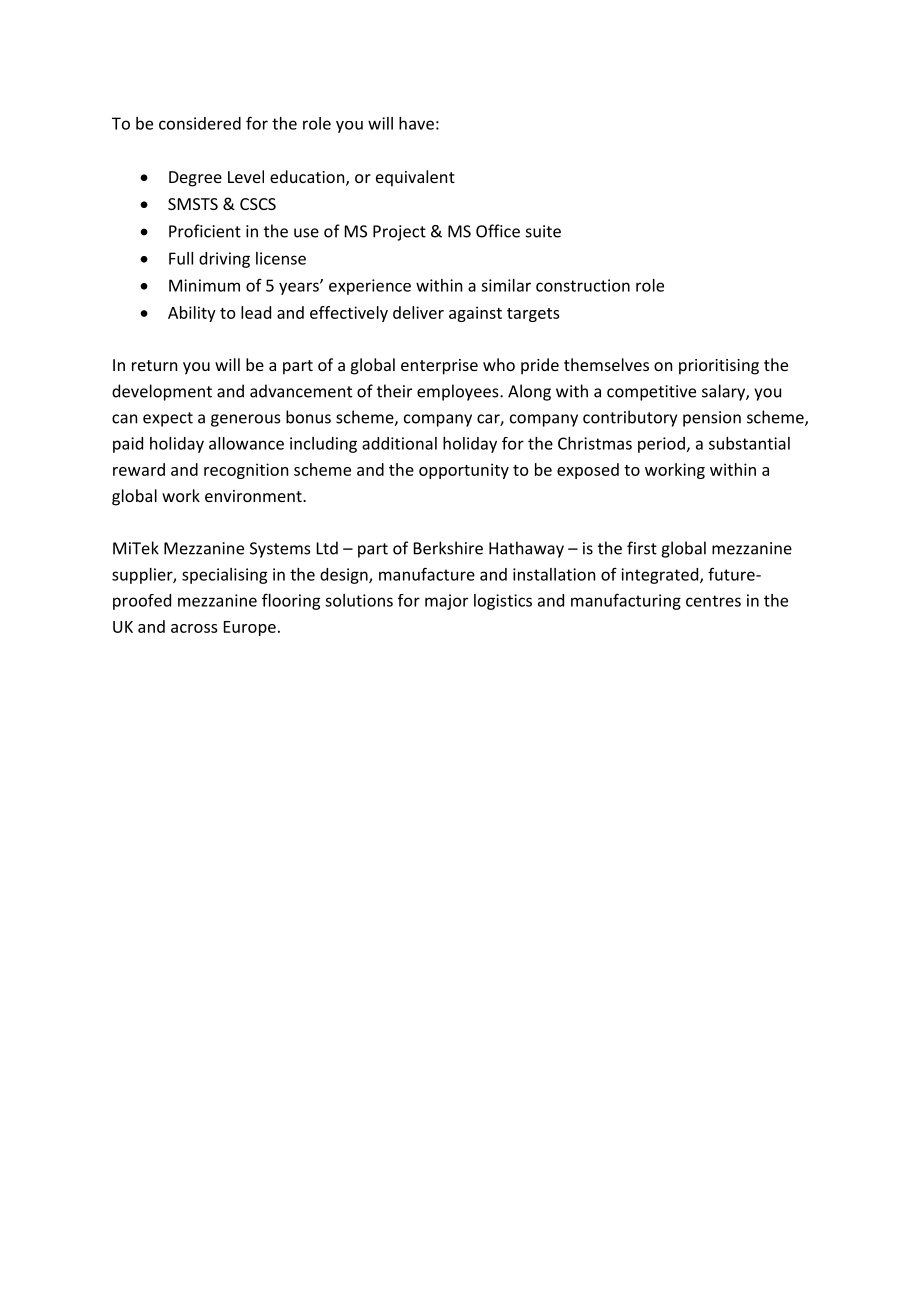  What do you see at coordinates (200, 123) in the page?
I see `considered` at bounding box center [200, 123].
